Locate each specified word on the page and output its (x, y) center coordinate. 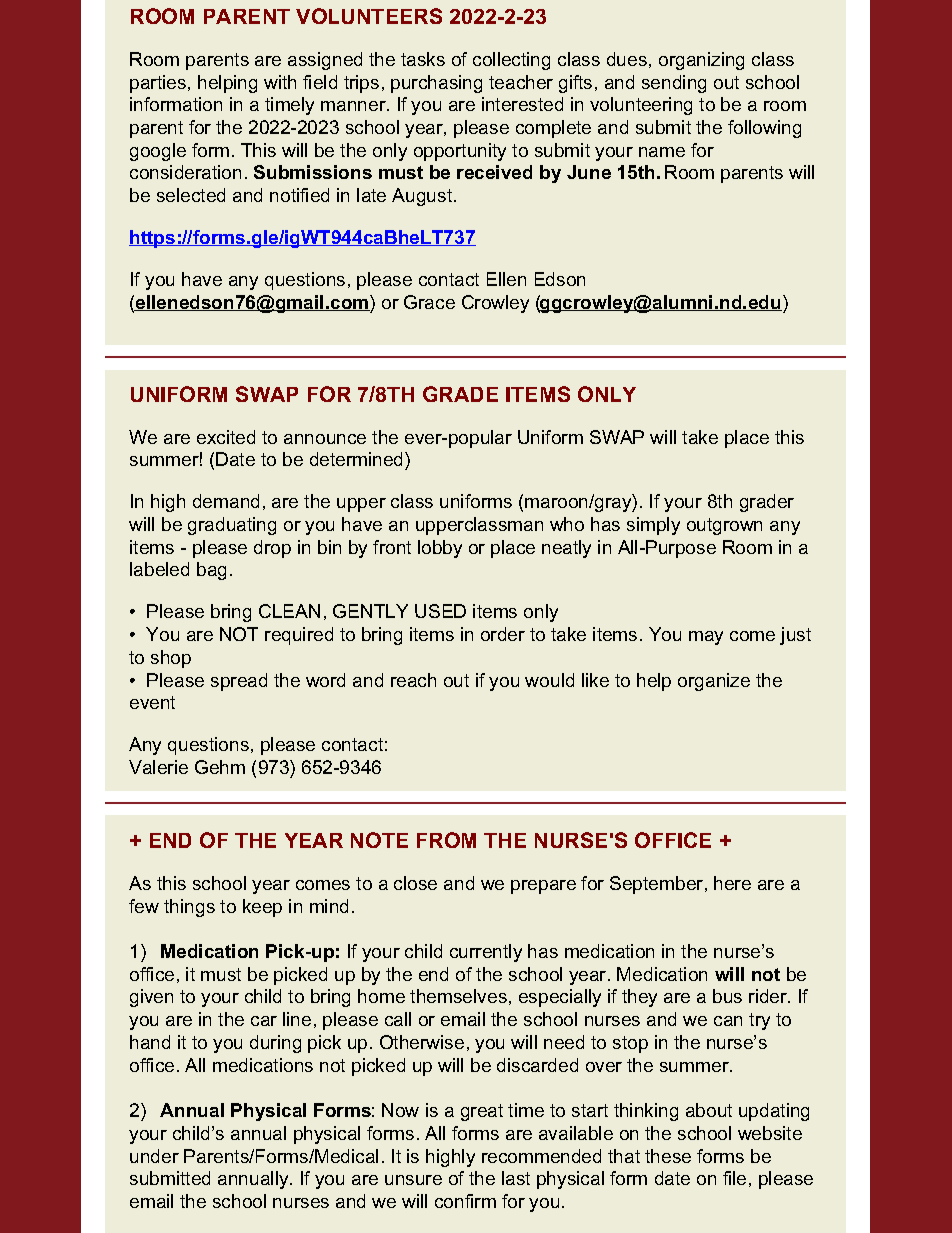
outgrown (724, 526)
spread (239, 682)
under (154, 1156)
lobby (440, 549)
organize (714, 682)
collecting (511, 61)
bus (727, 996)
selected (191, 195)
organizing (701, 61)
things (189, 908)
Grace (429, 302)
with (280, 82)
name (662, 152)
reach (413, 680)
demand (226, 501)
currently (486, 953)
